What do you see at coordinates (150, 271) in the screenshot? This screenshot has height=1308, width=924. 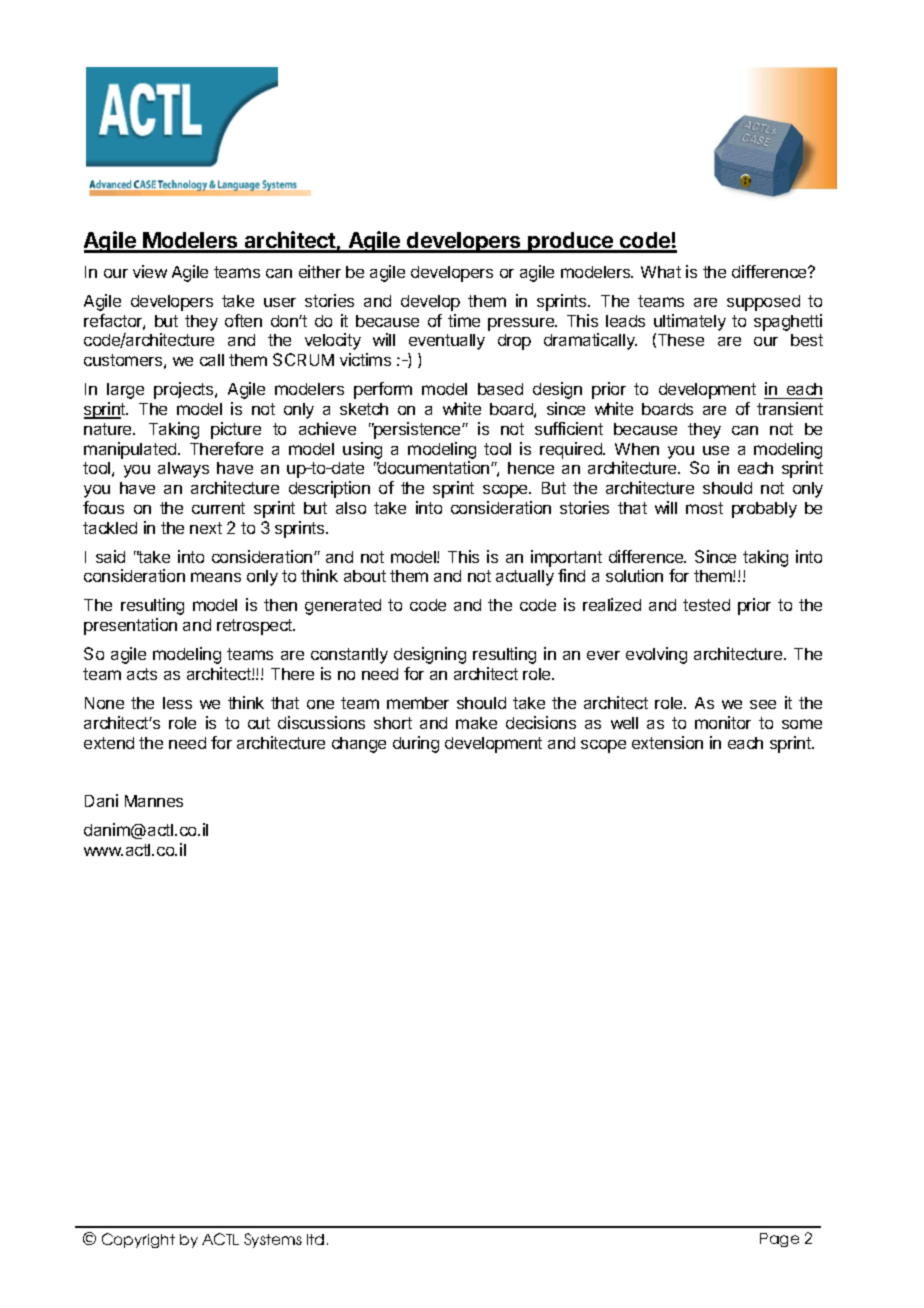 I see `view` at bounding box center [150, 271].
